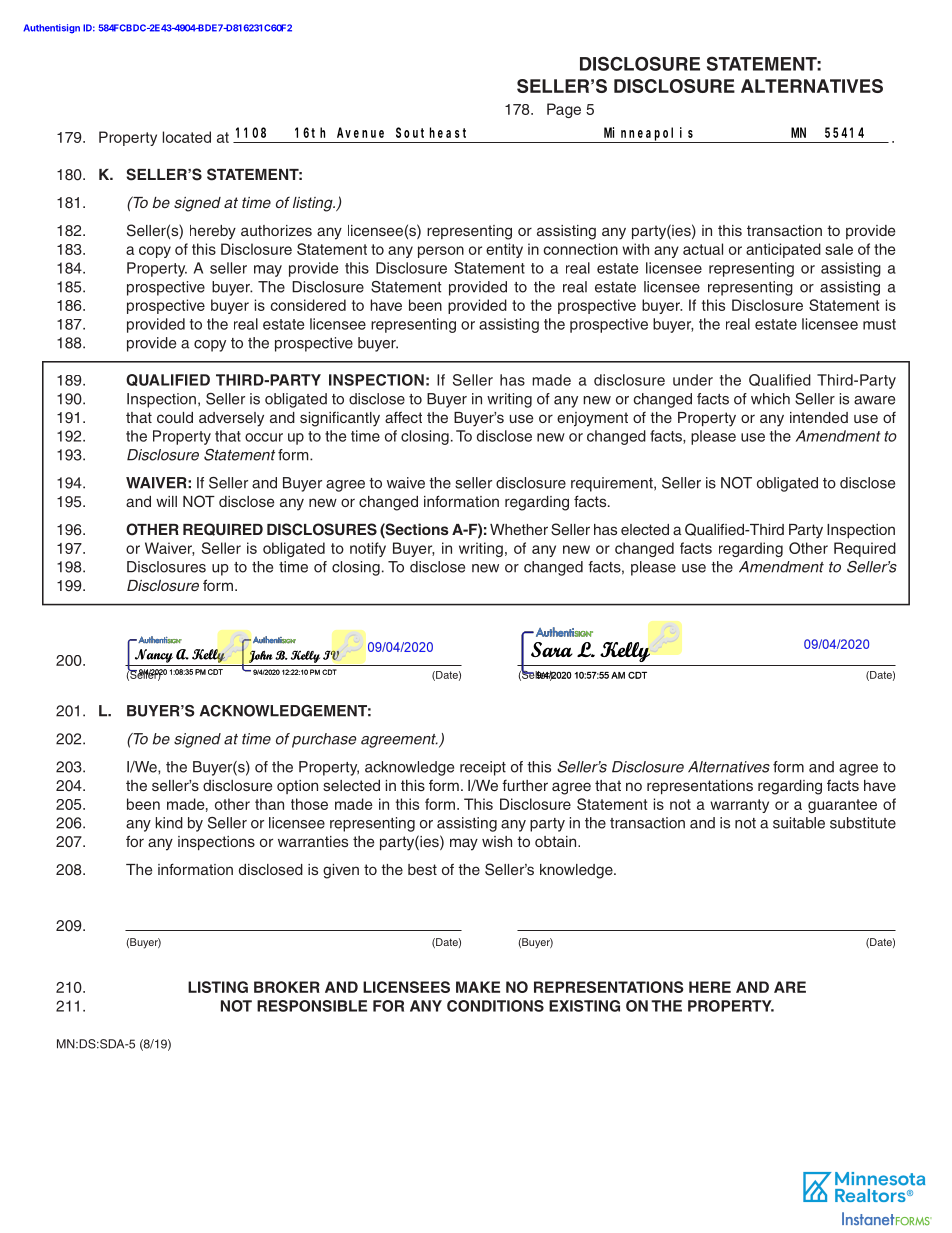 Image resolution: width=952 pixels, height=1233 pixels. I want to click on guarantee, so click(842, 806).
